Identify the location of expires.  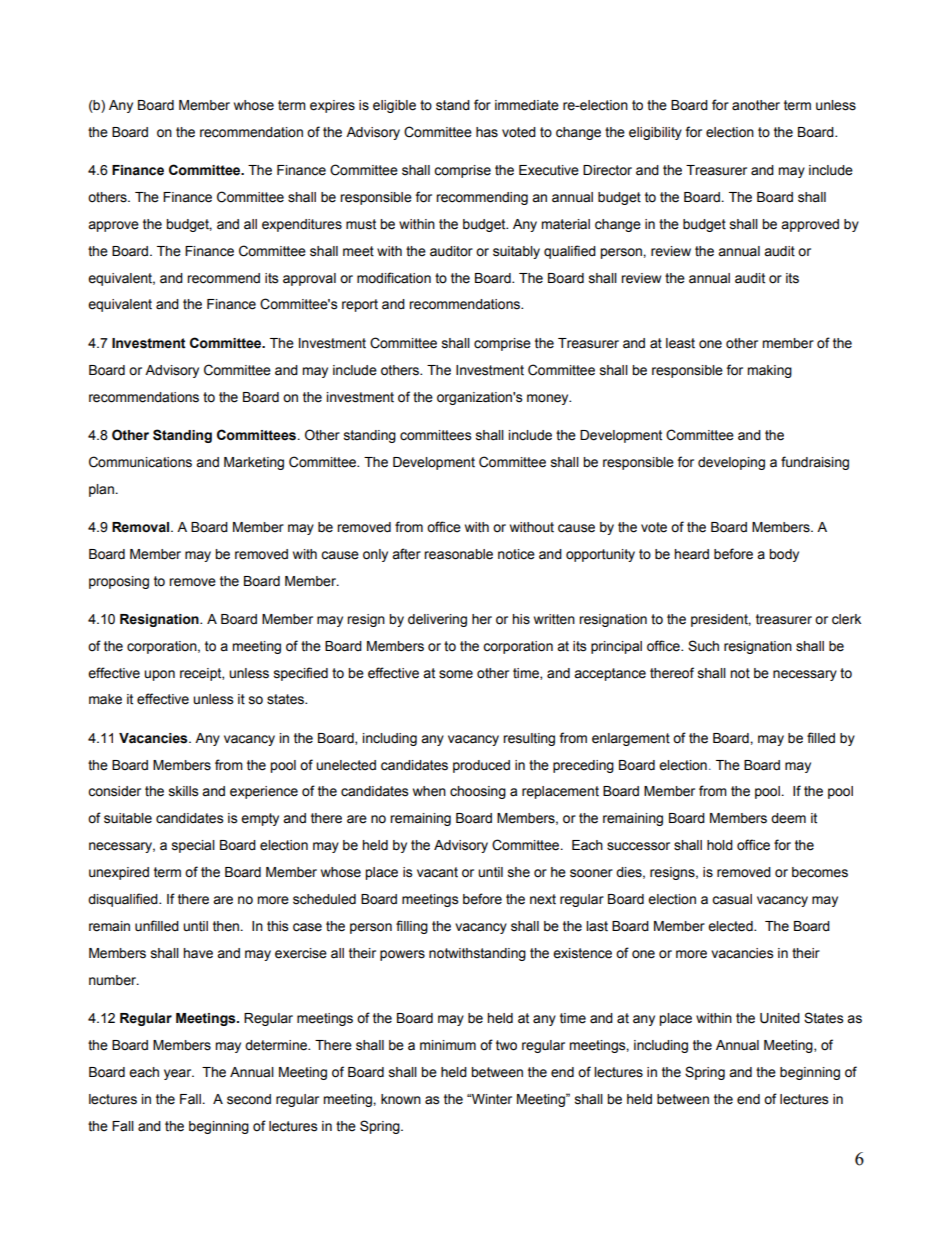
(332, 106).
